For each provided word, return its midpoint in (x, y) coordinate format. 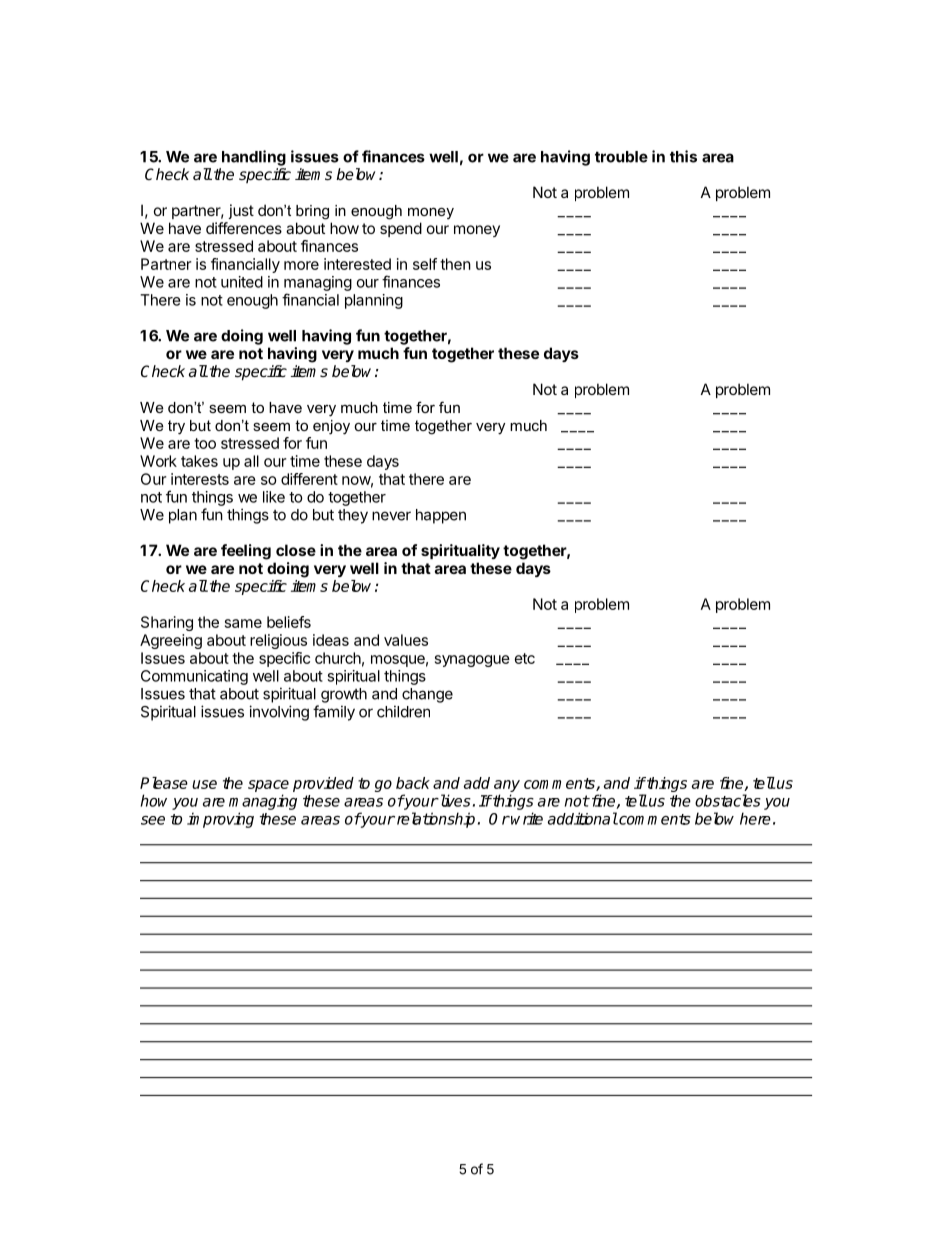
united (242, 282)
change (427, 695)
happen (441, 516)
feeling (246, 552)
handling (254, 158)
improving (220, 820)
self (425, 264)
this (683, 156)
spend (401, 229)
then (455, 264)
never (391, 516)
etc (525, 658)
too (205, 443)
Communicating (194, 677)
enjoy (331, 427)
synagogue (472, 661)
